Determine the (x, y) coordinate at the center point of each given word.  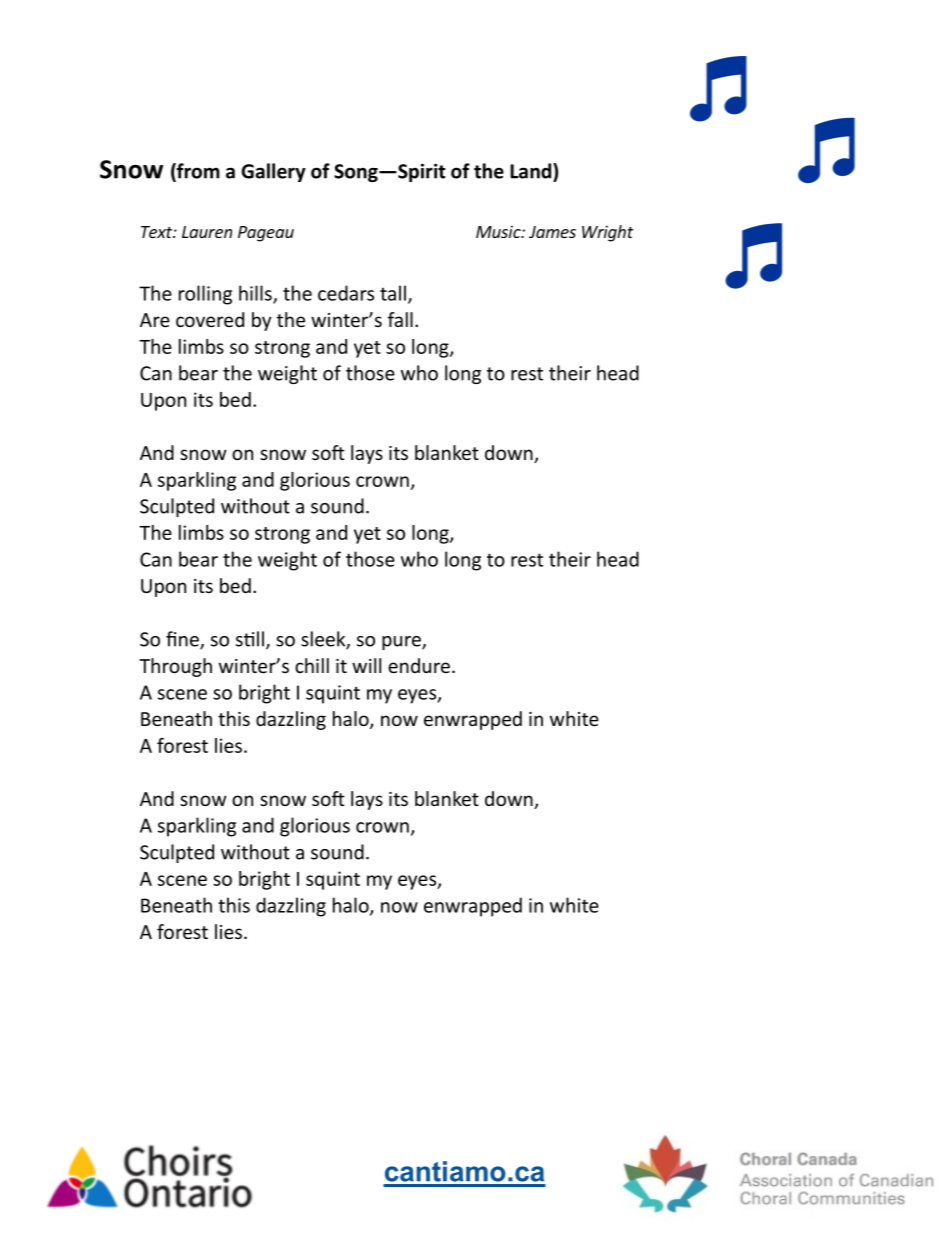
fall (400, 319)
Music (499, 231)
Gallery (273, 172)
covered (210, 319)
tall (393, 293)
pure (402, 643)
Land (532, 171)
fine (183, 640)
